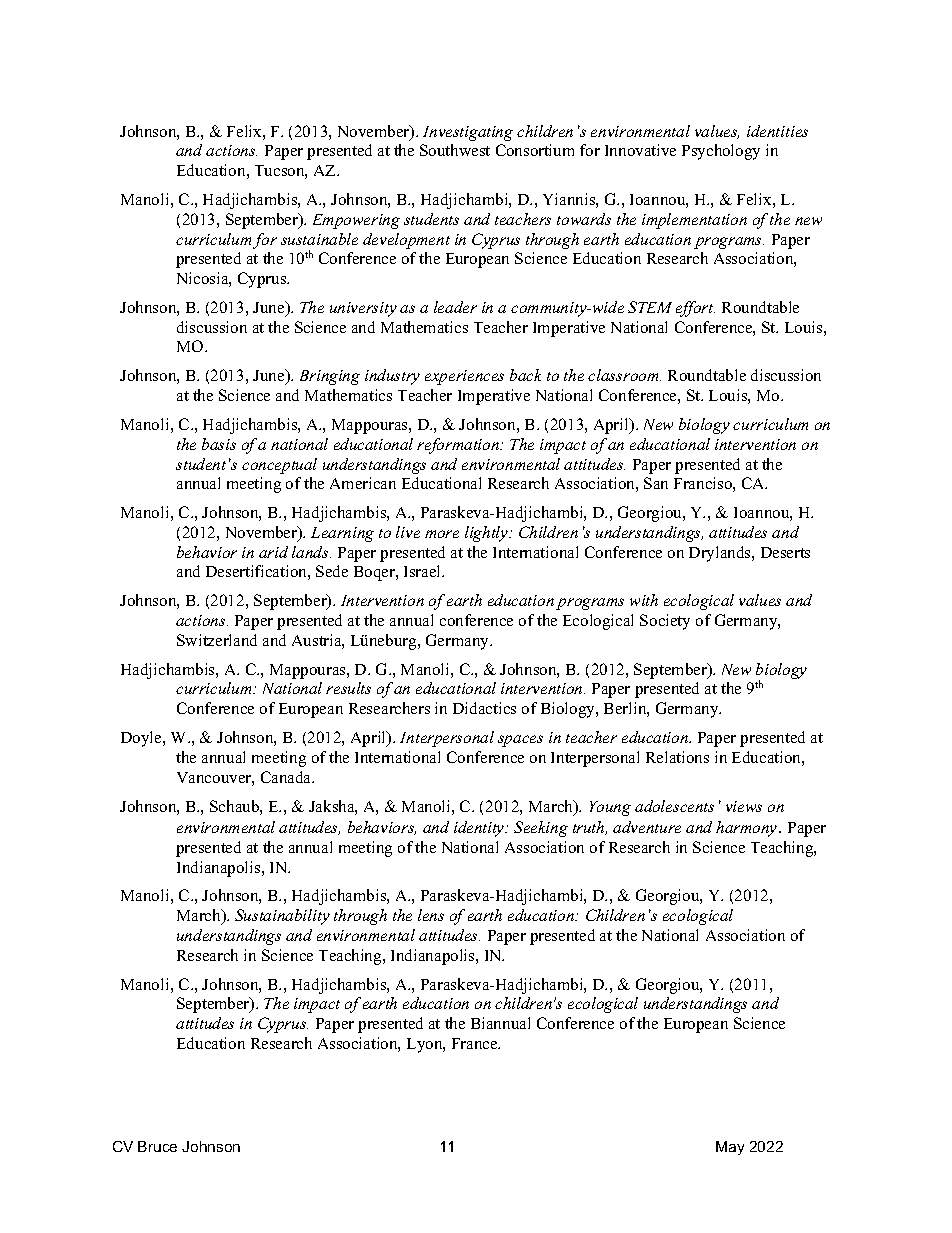 The height and width of the image is (1233, 952). I want to click on Bruce, so click(157, 1146).
